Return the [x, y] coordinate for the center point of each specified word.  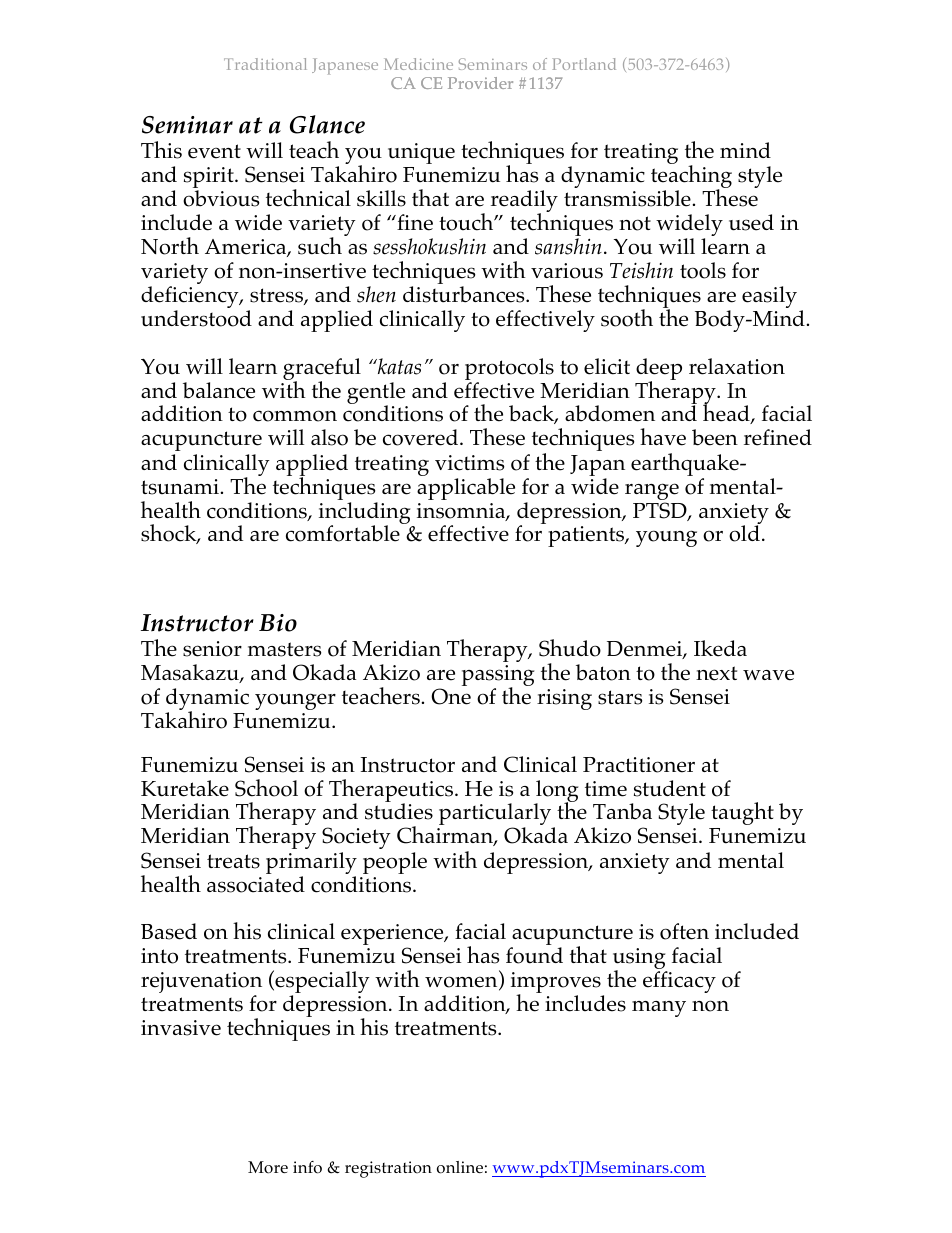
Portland [584, 64]
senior [212, 649]
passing [498, 677]
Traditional [265, 64]
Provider [480, 83]
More [268, 1167]
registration [388, 1169]
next [716, 673]
